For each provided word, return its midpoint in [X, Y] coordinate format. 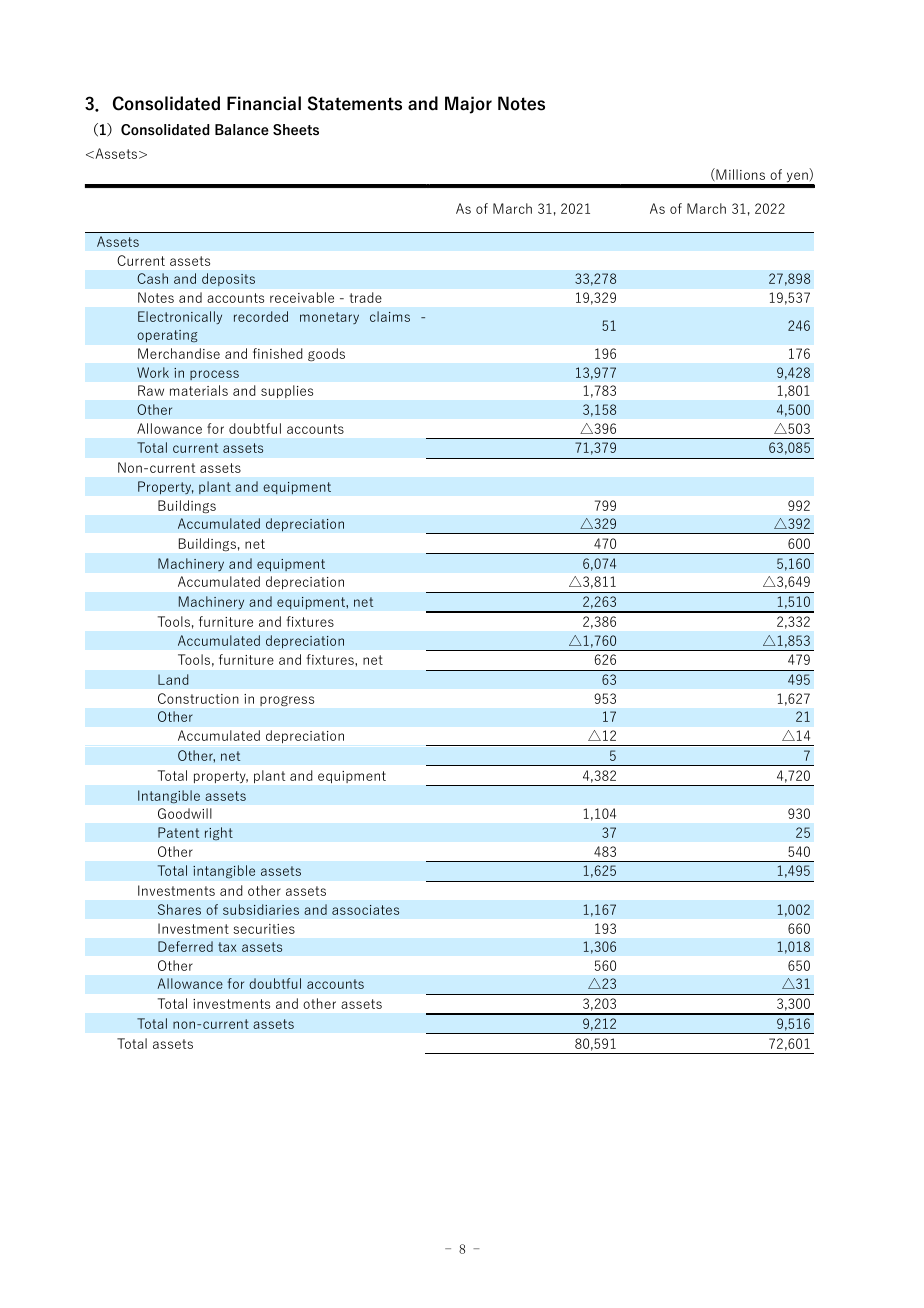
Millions [739, 174]
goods [326, 354]
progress [287, 701]
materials [199, 390]
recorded [261, 316]
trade [366, 297]
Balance [242, 129]
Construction [198, 698]
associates [365, 910]
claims [390, 316]
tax [227, 947]
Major [468, 105]
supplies [287, 391]
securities [264, 929]
